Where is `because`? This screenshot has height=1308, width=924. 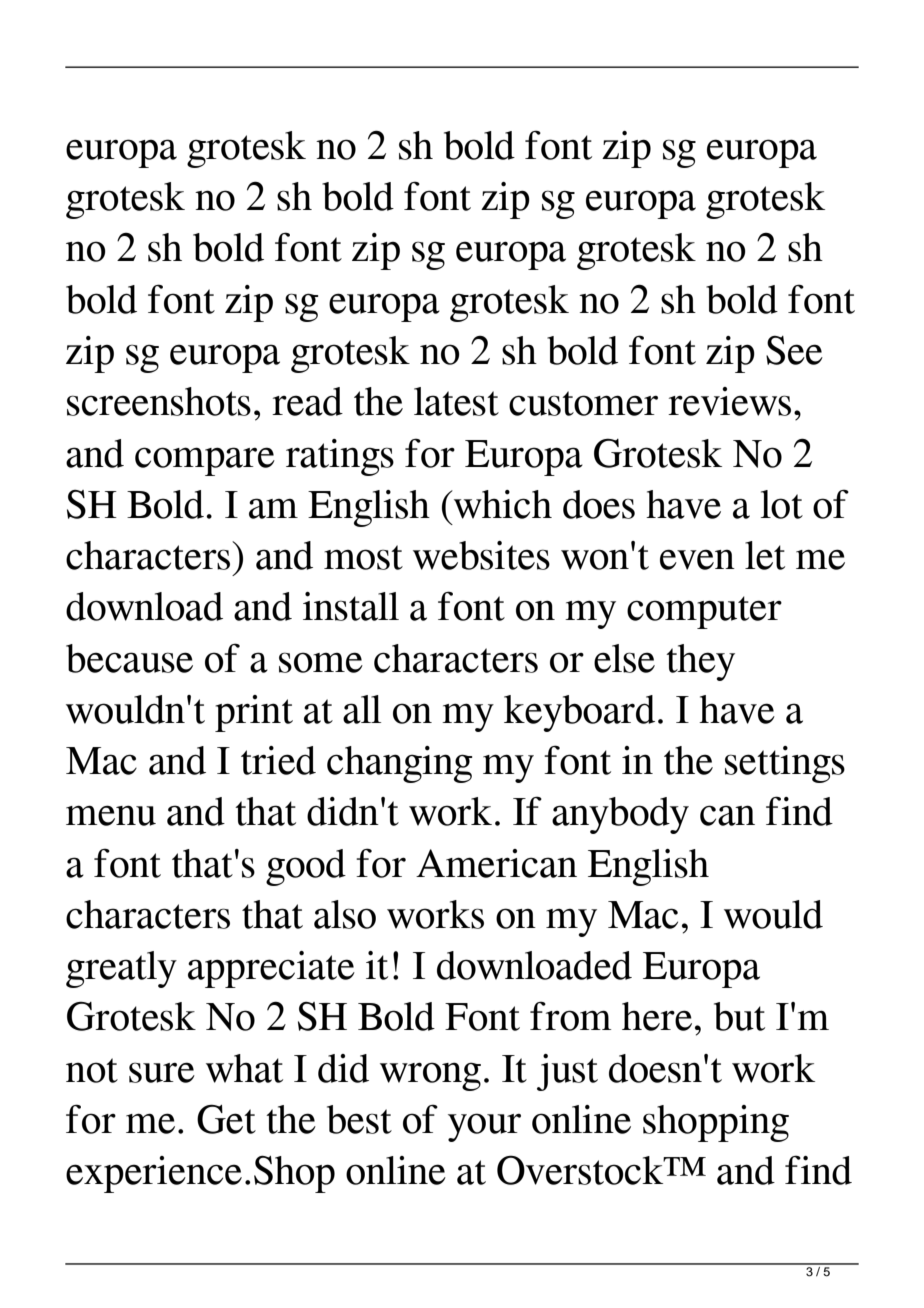
because is located at coordinates (129, 658).
